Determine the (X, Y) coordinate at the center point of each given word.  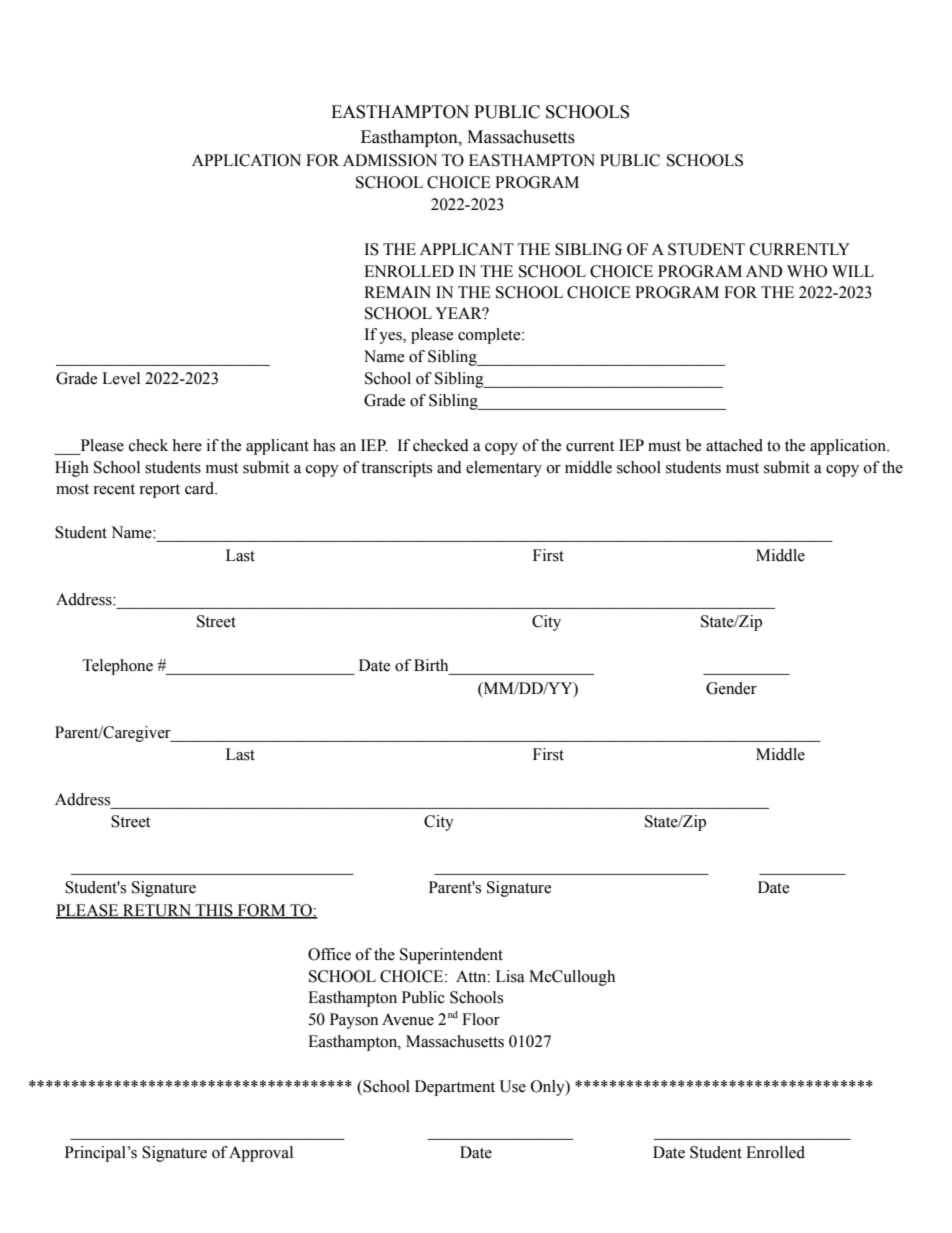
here (187, 445)
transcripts (396, 469)
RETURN (157, 911)
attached (734, 445)
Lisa (510, 976)
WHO (807, 271)
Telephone (118, 667)
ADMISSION (390, 160)
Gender (731, 688)
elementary (504, 469)
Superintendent (451, 956)
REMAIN (397, 292)
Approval (261, 1154)
